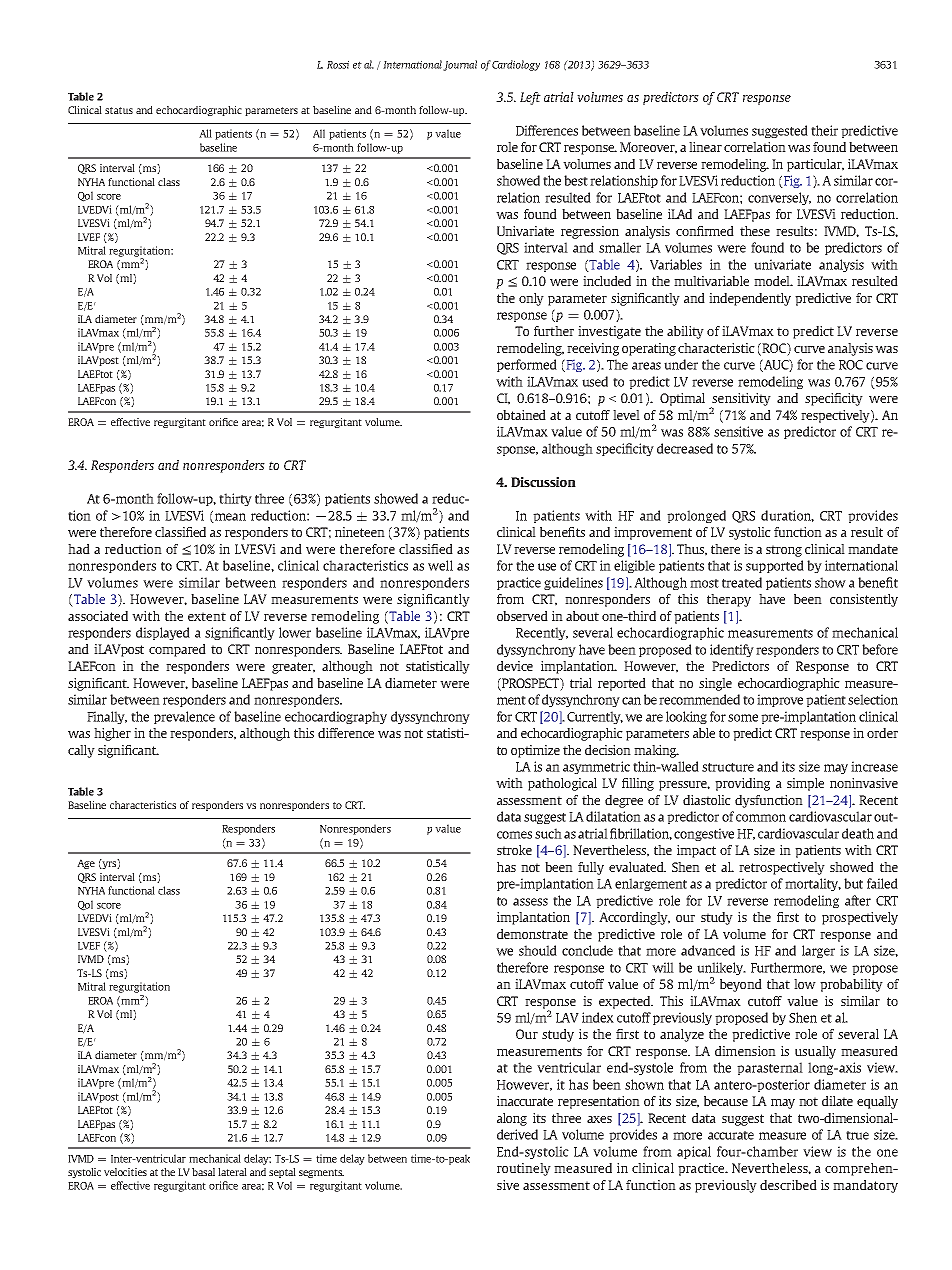 Image resolution: width=952 pixels, height=1270 pixels. I want to click on higher, so click(112, 734).
